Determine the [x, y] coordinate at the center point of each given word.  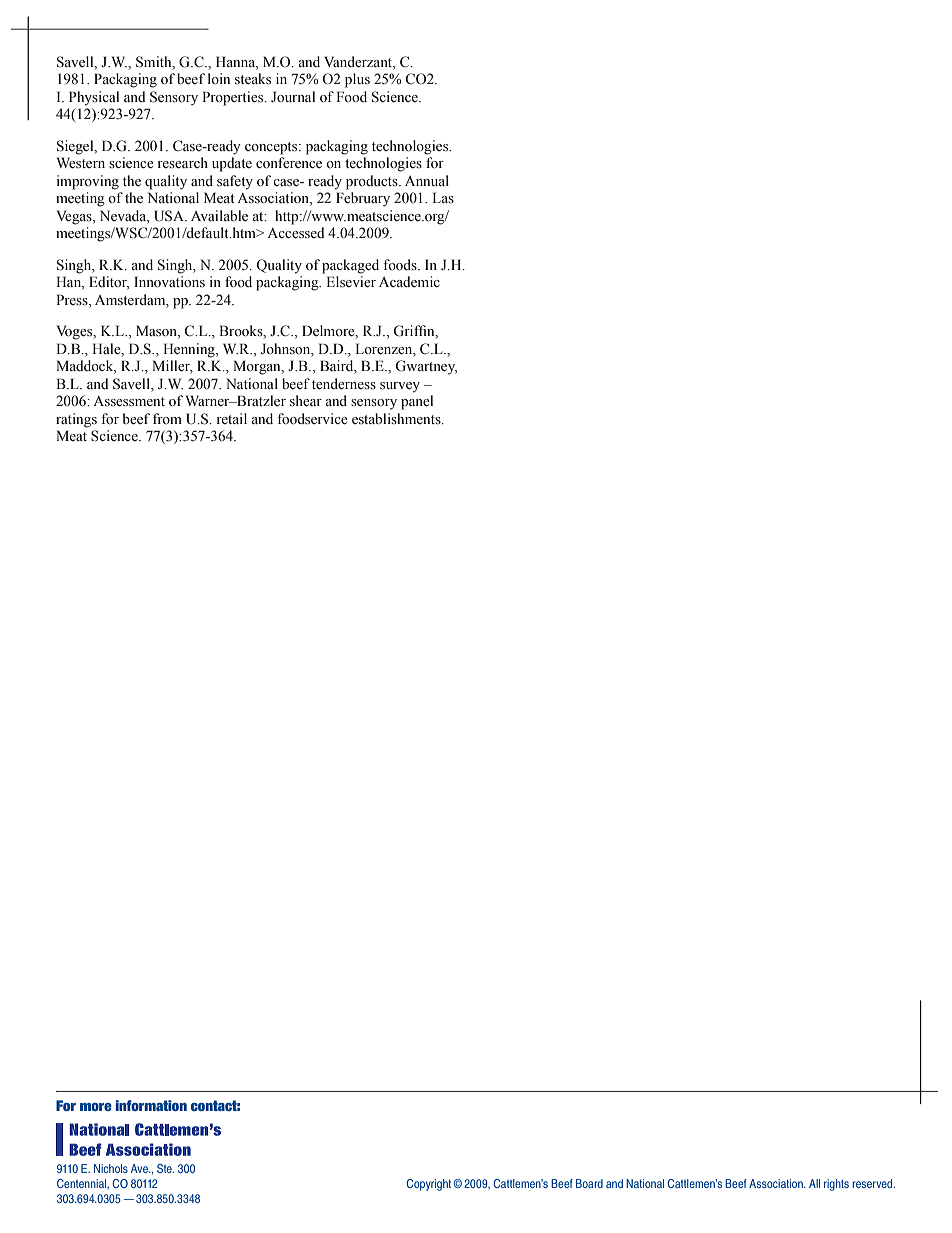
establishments [397, 419]
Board [589, 1183]
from [167, 418]
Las [443, 197]
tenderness [344, 384]
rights [836, 1185]
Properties [234, 98]
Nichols [111, 1168]
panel [417, 402]
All [814, 1183]
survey [400, 387]
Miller [172, 367]
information [151, 1105]
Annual [427, 180]
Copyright [428, 1185]
